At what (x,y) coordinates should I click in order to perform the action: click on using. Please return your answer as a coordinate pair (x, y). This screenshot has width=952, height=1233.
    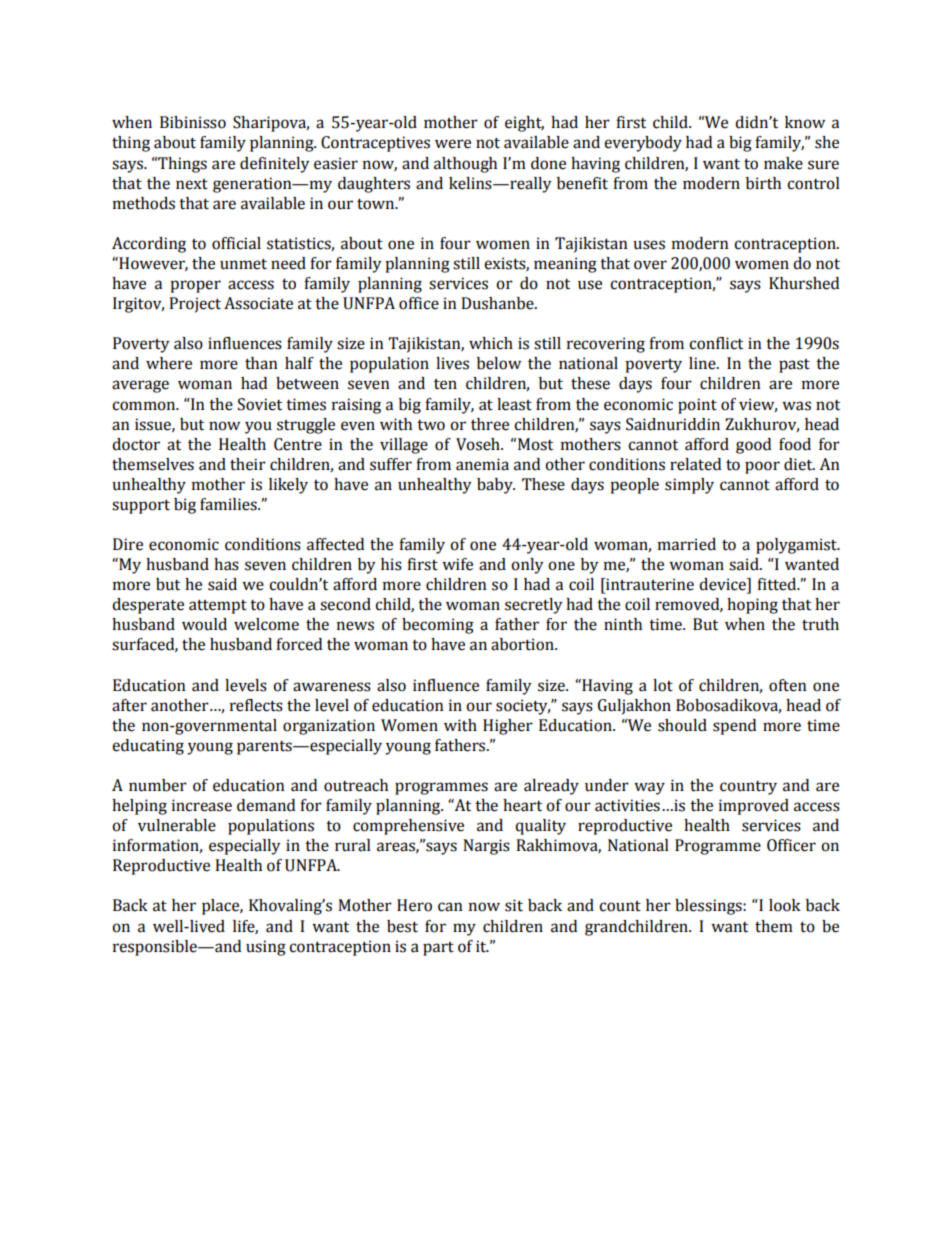
    Looking at the image, I should click on (266, 948).
